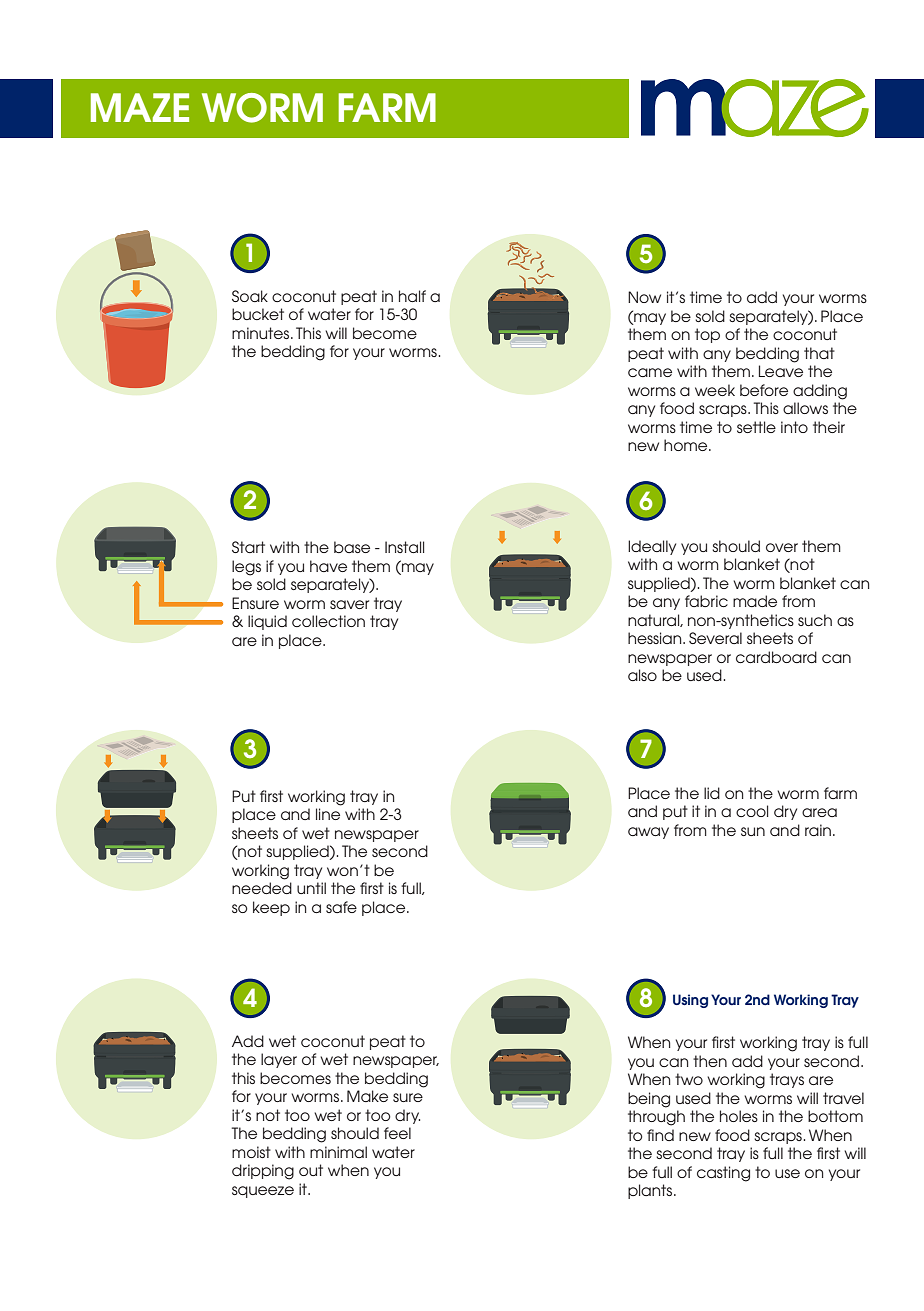 This screenshot has width=924, height=1311. What do you see at coordinates (349, 604) in the screenshot?
I see `saver` at bounding box center [349, 604].
